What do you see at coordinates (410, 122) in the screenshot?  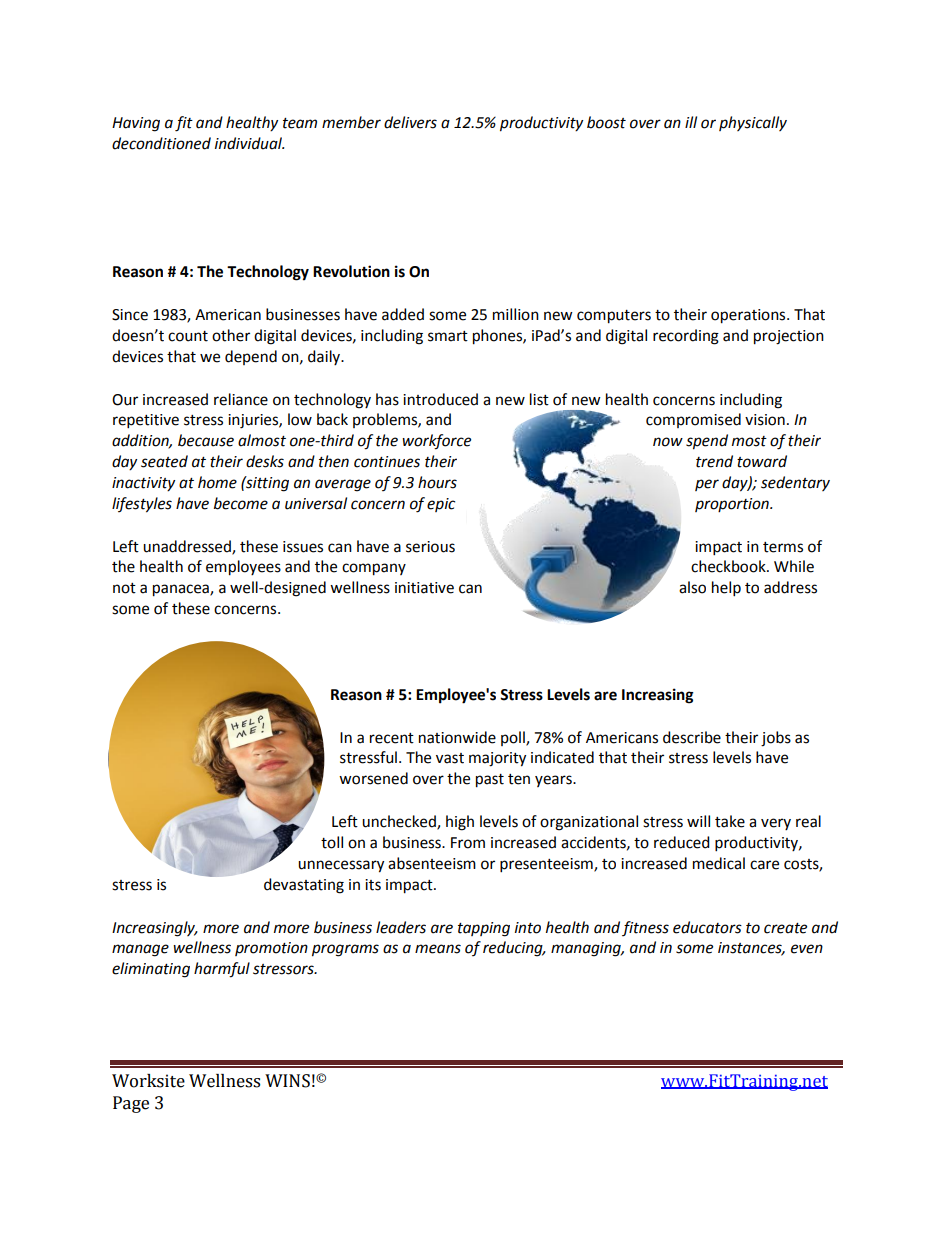 I see `delivers` at bounding box center [410, 122].
